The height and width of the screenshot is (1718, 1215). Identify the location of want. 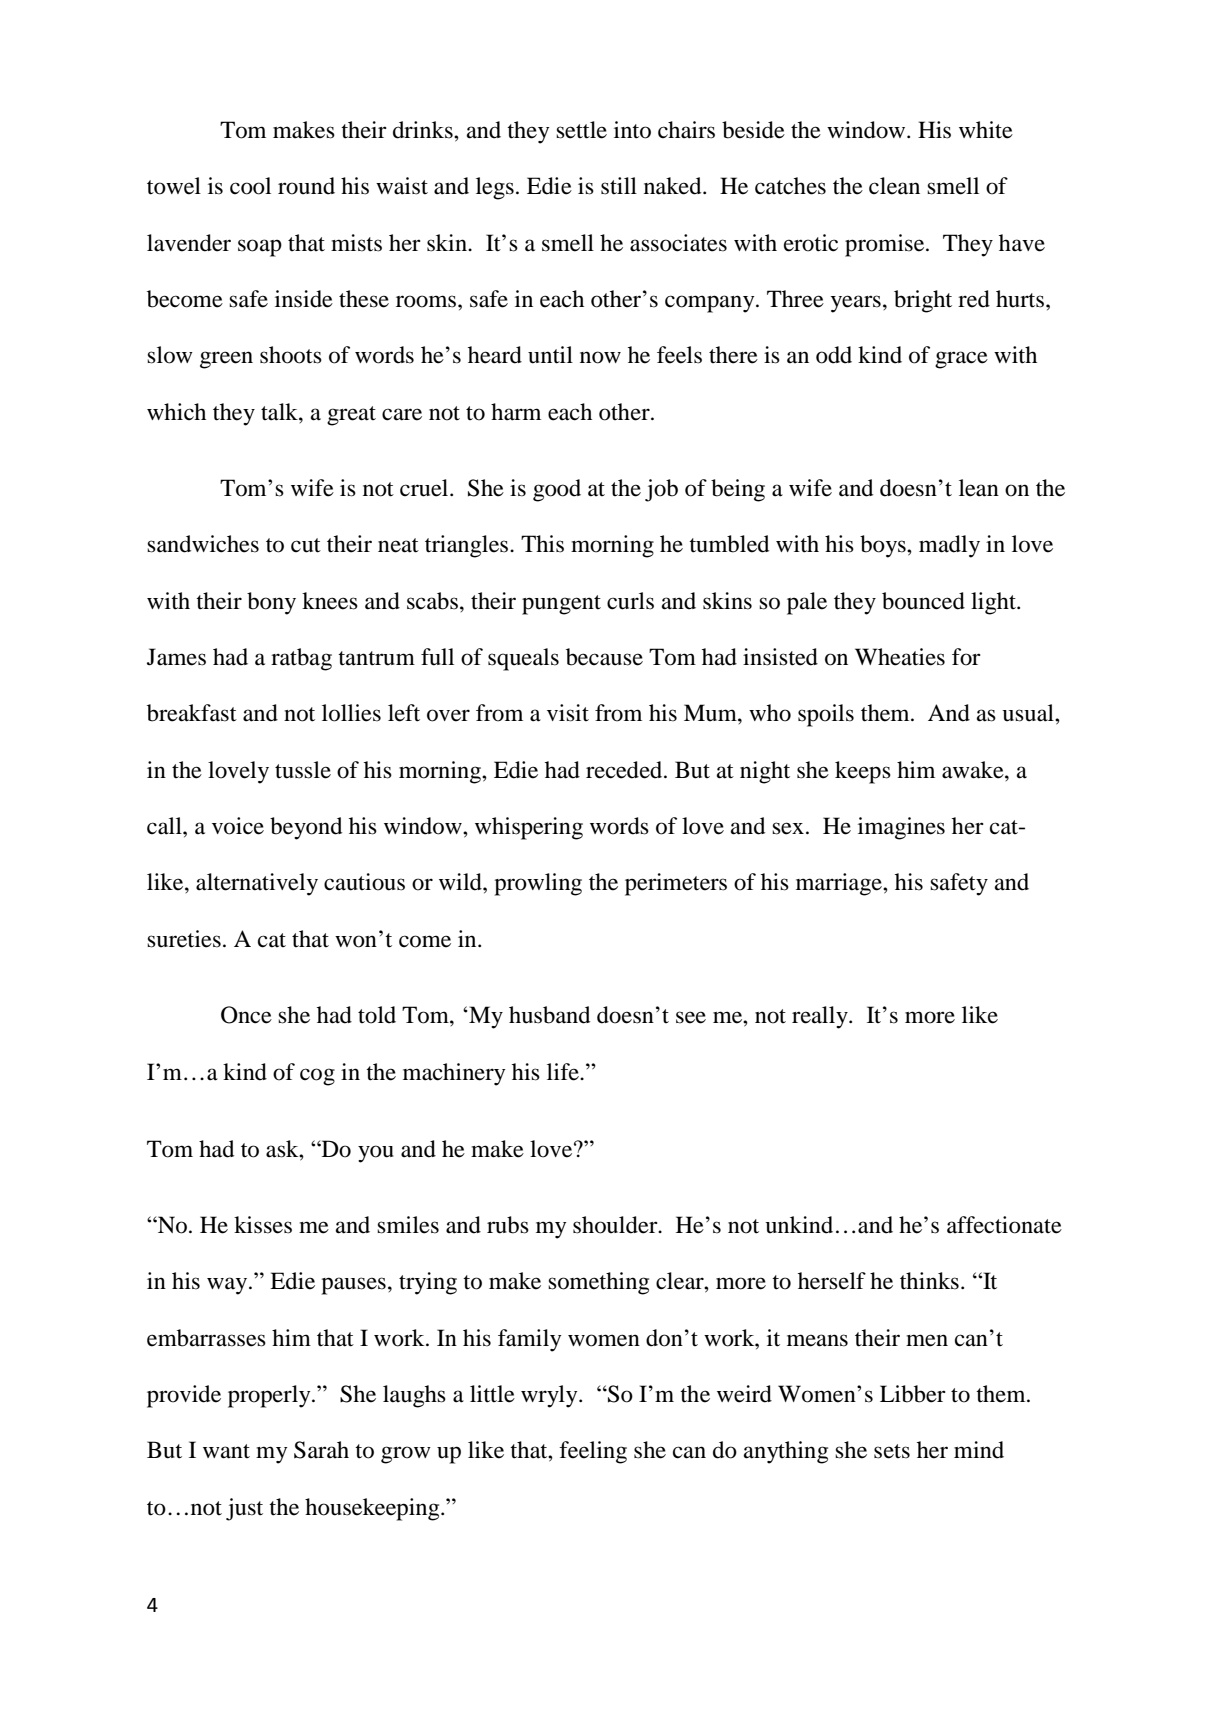
(226, 1451).
